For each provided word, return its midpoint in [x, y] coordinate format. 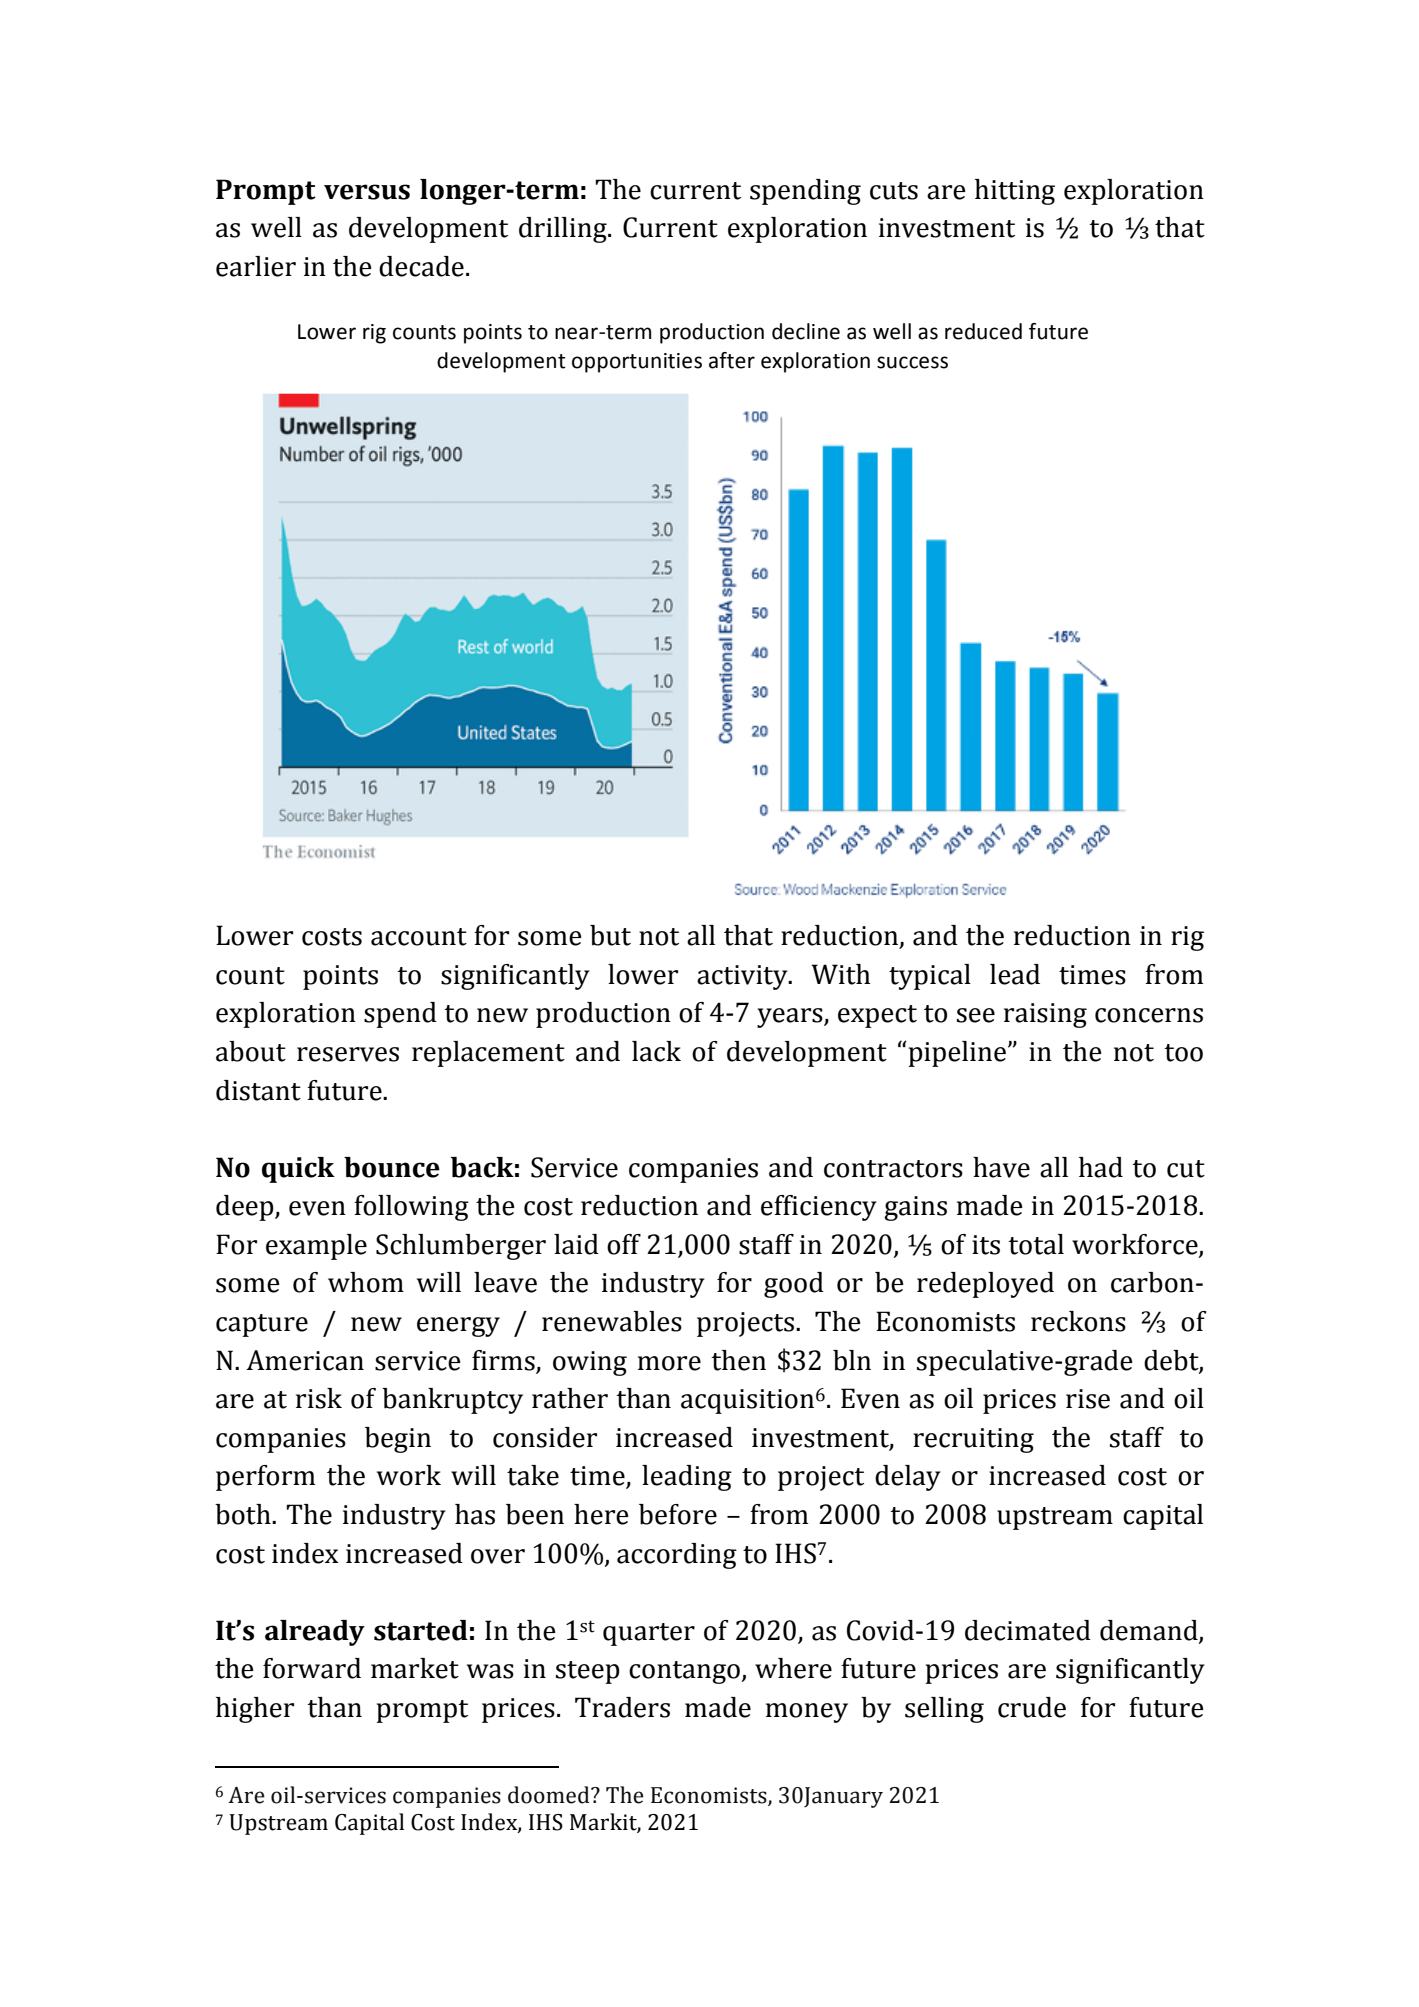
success [912, 362]
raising [1045, 1015]
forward [312, 1668]
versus [367, 192]
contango [684, 1672]
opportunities [637, 363]
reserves [348, 1054]
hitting [1015, 192]
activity [743, 977]
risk [319, 1398]
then [738, 1360]
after [732, 360]
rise [1088, 1399]
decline [806, 331]
